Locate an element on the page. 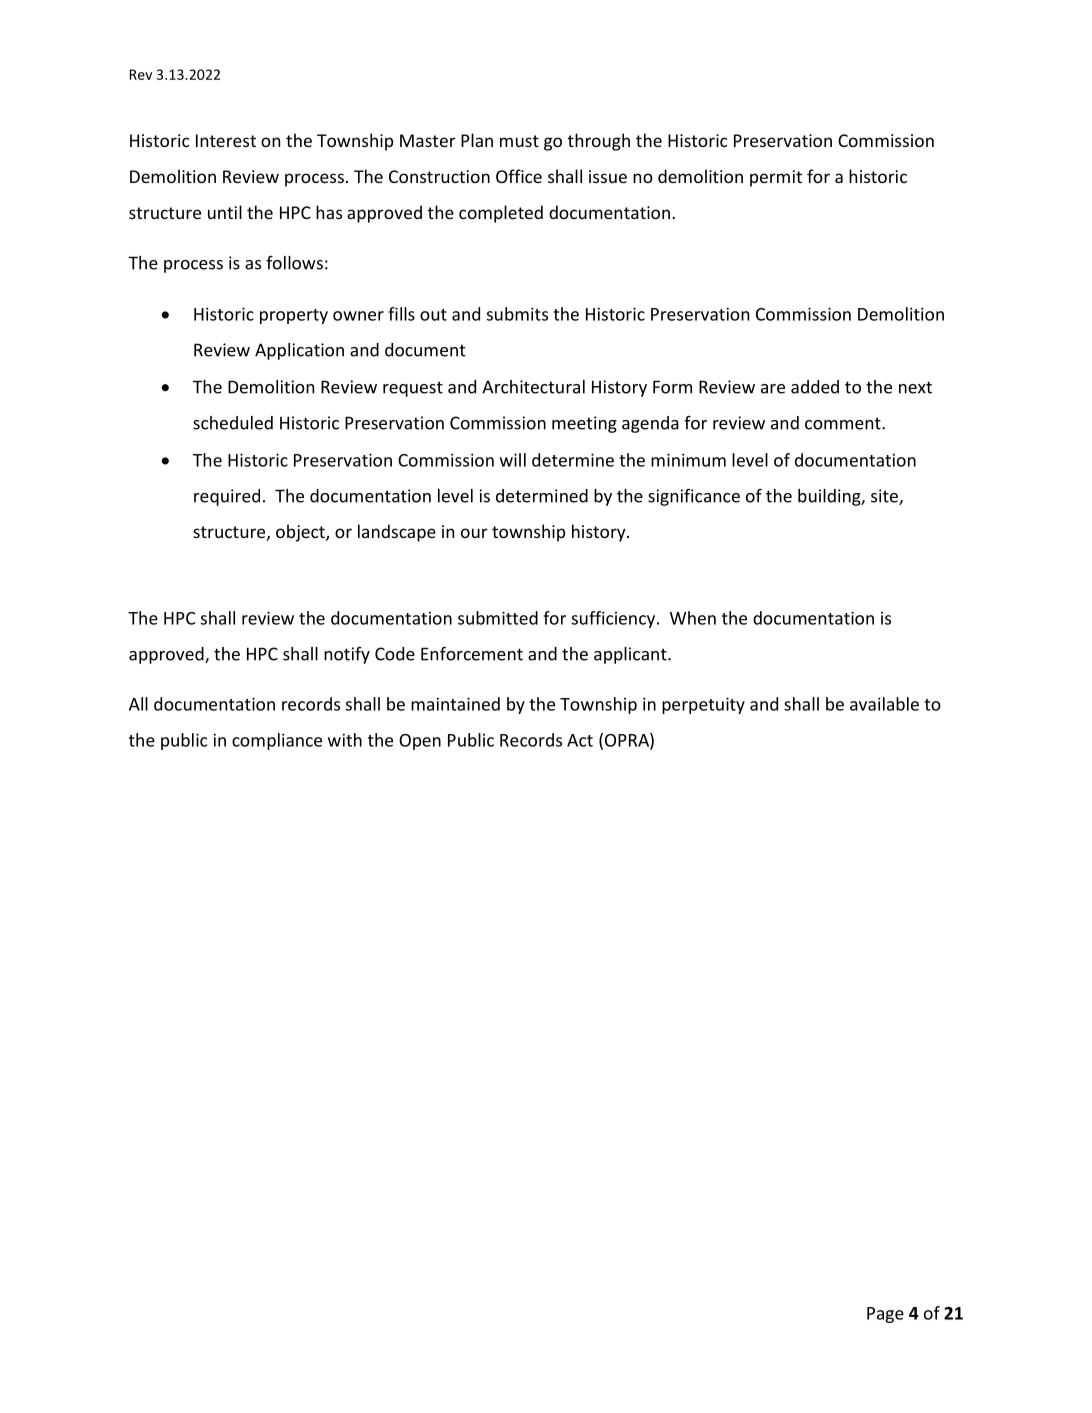 This page has width=1092, height=1413. Act is located at coordinates (580, 740).
